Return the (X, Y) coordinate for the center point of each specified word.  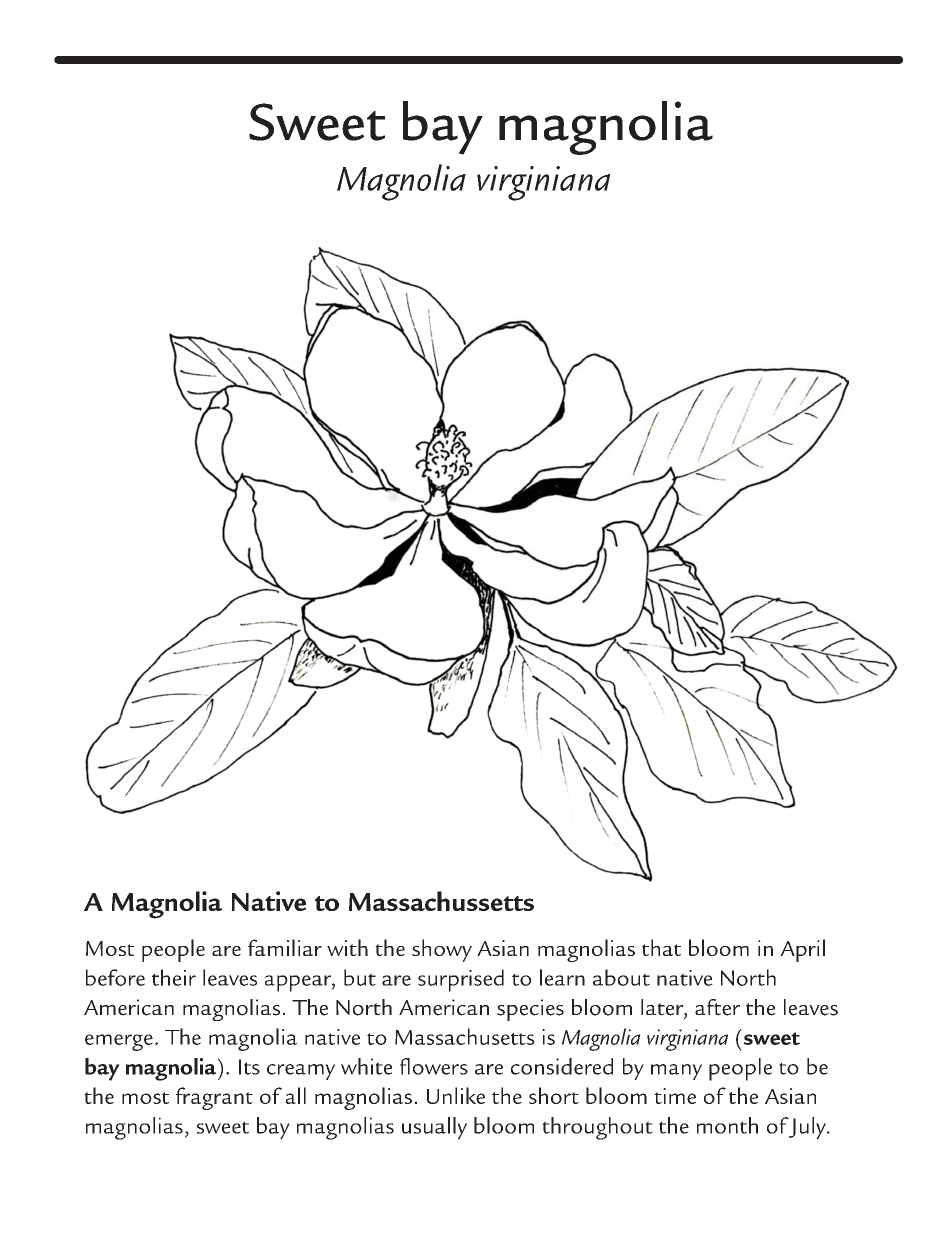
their (174, 977)
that (661, 947)
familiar (285, 947)
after (717, 1007)
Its (249, 1067)
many (676, 1072)
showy (442, 950)
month (727, 1125)
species (530, 1010)
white (366, 1066)
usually (434, 1128)
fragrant (214, 1098)
